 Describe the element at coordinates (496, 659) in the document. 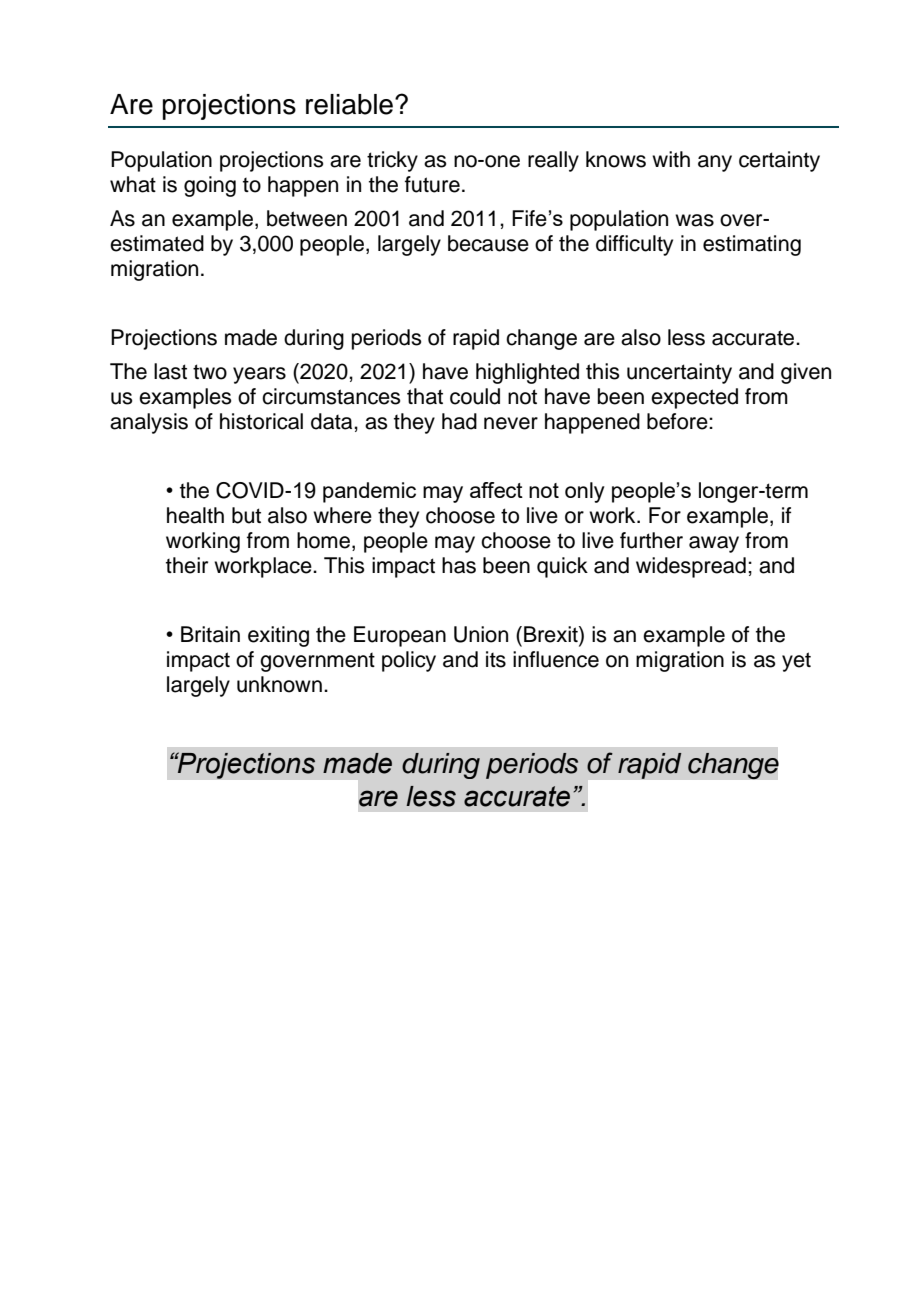

I see `its` at that location.
